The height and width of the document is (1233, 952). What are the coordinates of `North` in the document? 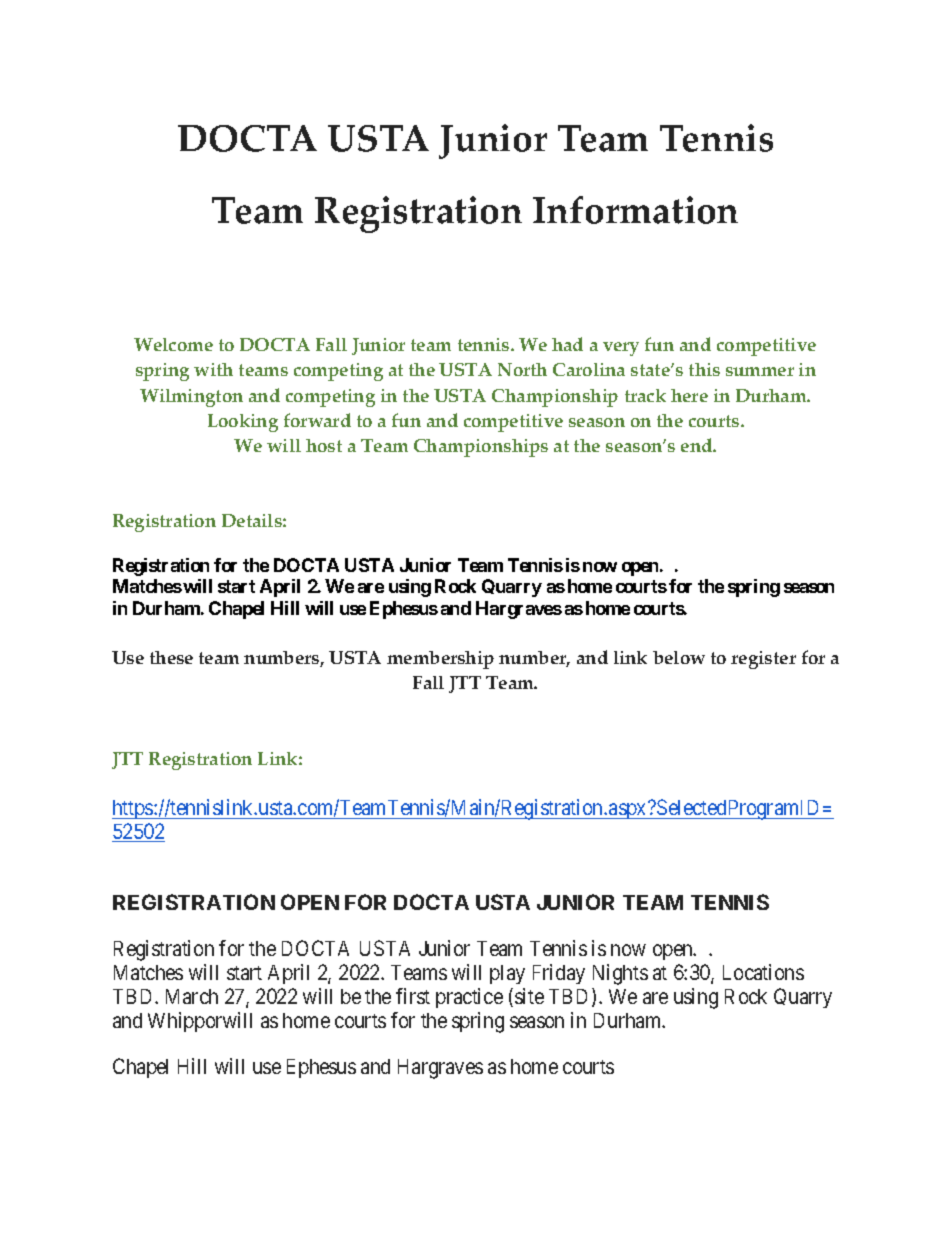 It's located at (522, 369).
